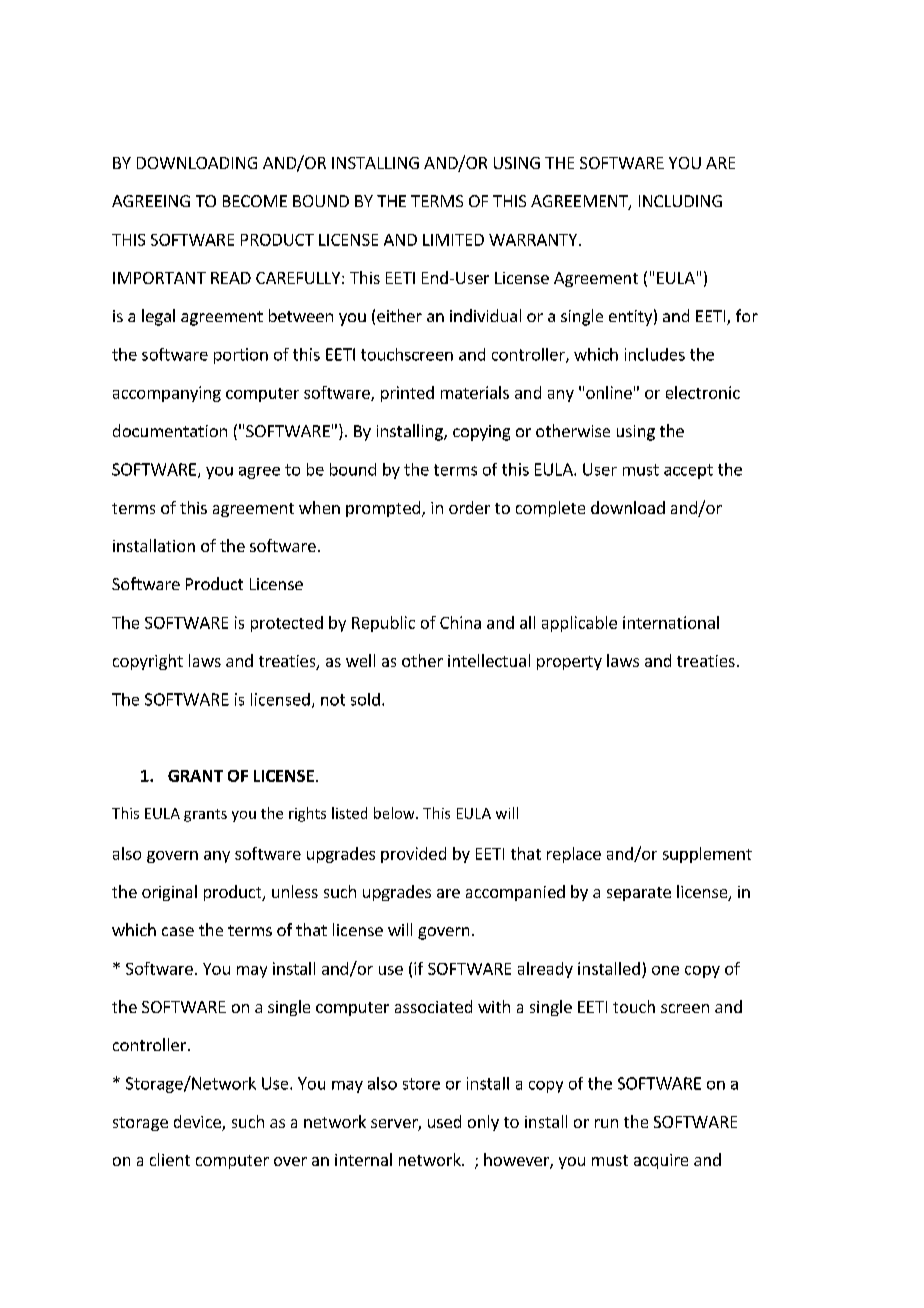 The image size is (924, 1308). What do you see at coordinates (255, 201) in the page?
I see `BECOME` at bounding box center [255, 201].
